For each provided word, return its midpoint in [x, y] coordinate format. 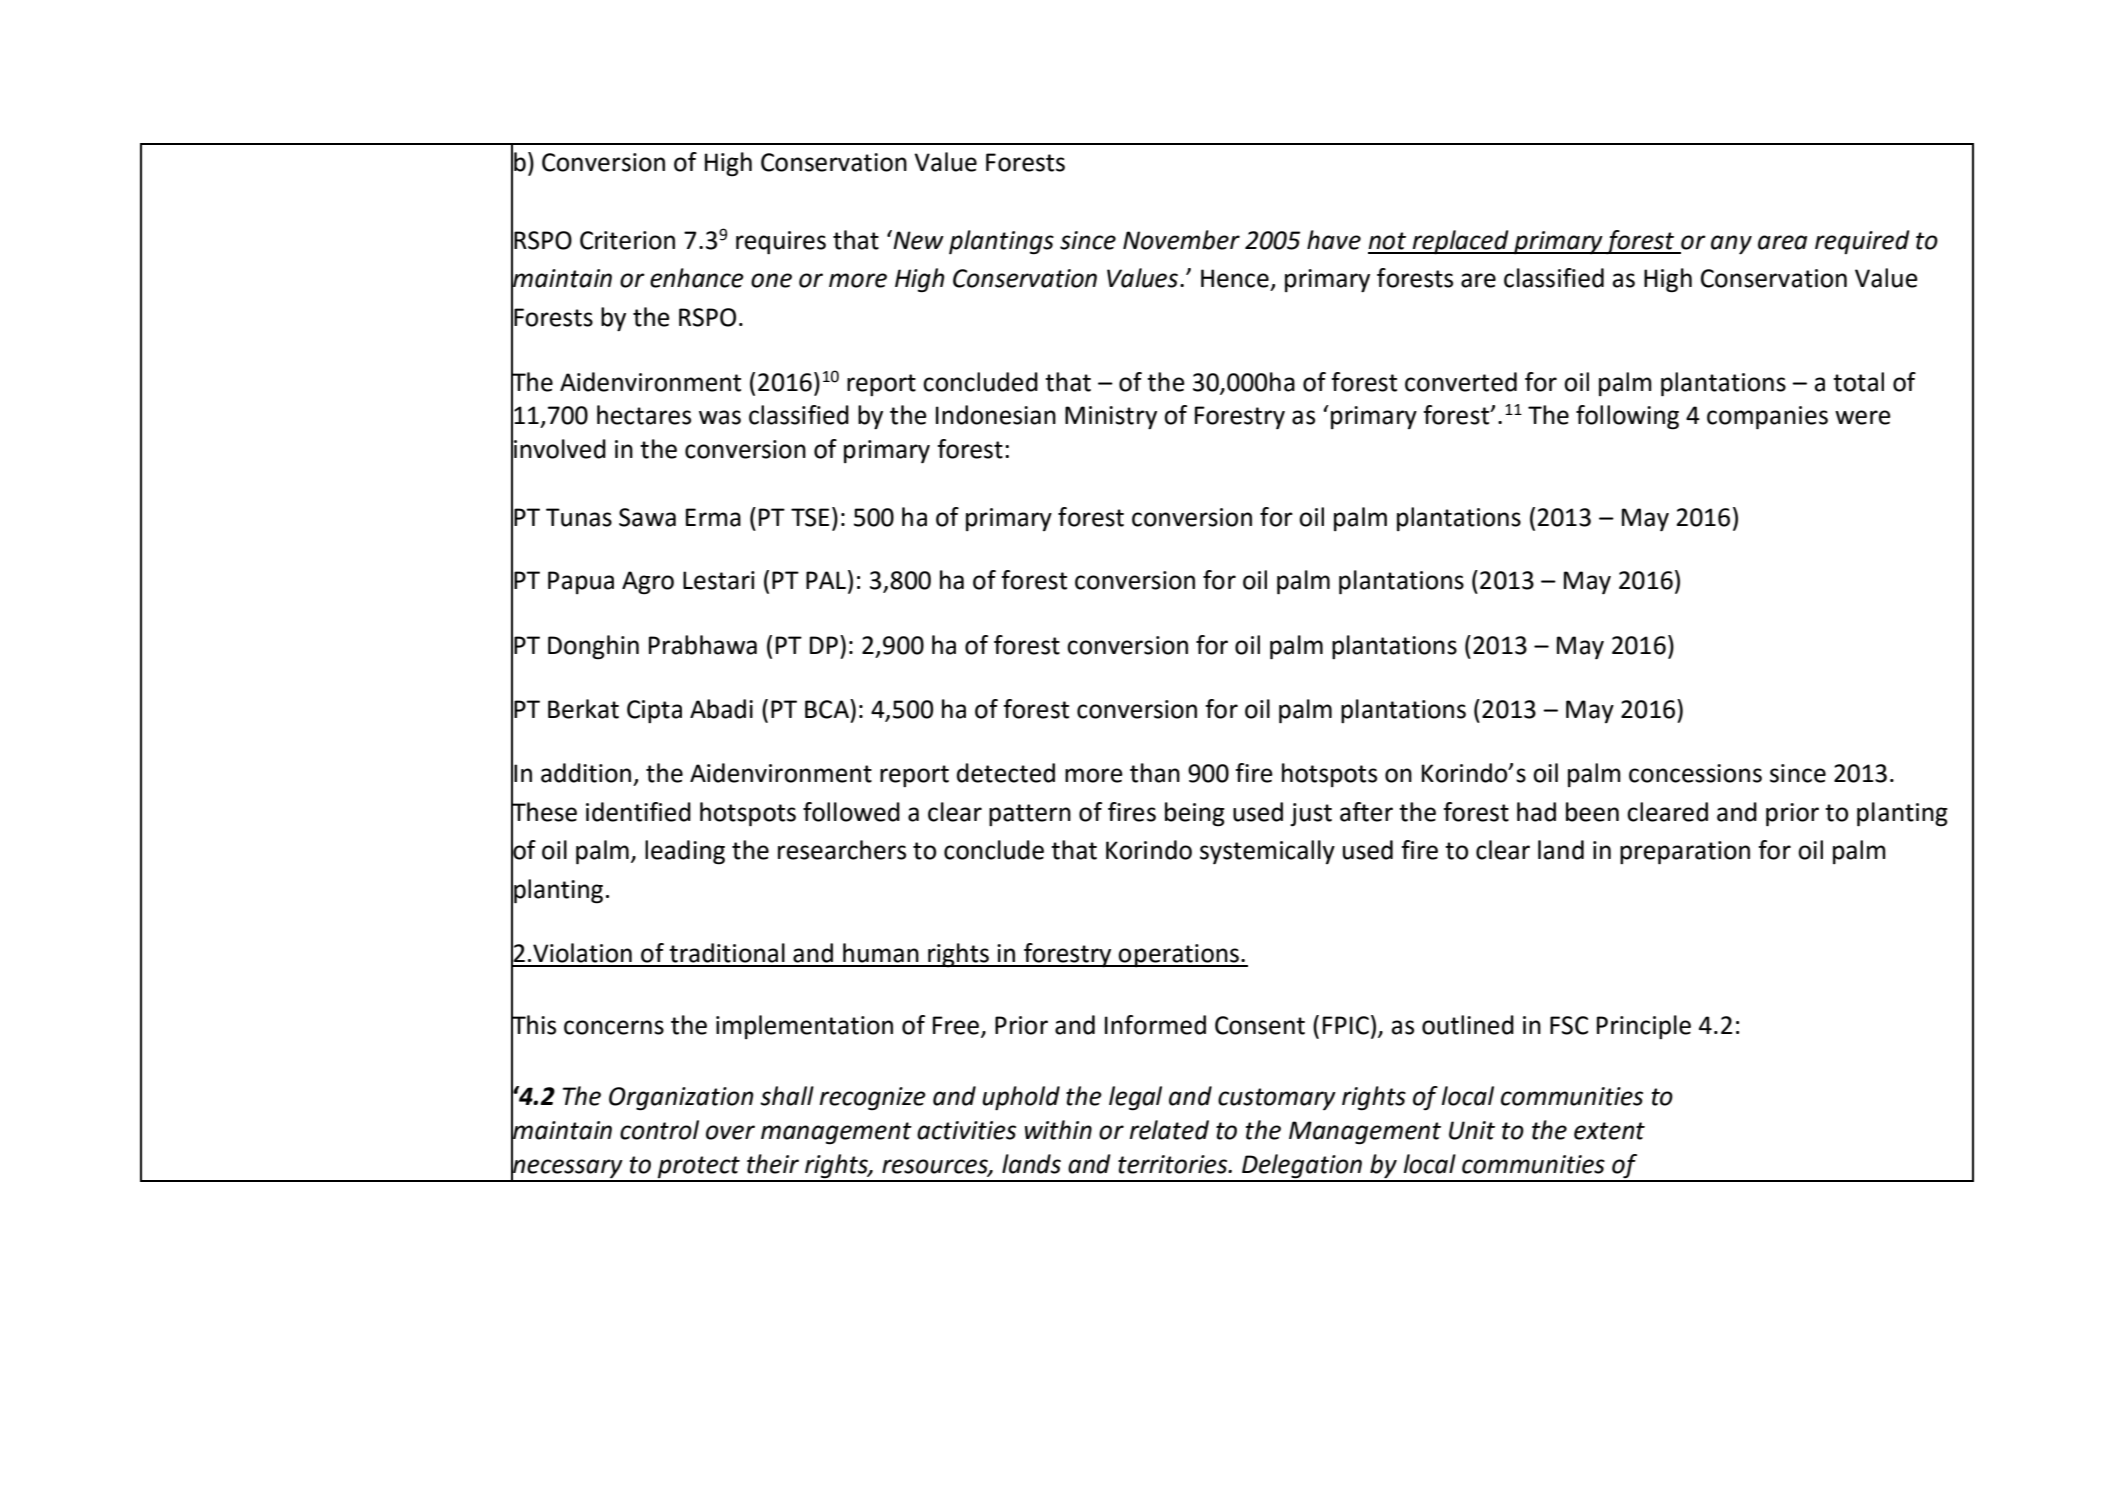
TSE [810, 517]
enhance [697, 278]
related [1169, 1130]
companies [1767, 418]
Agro [648, 583]
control [659, 1130]
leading [685, 852]
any [1731, 245]
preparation [1685, 853]
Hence [1235, 278]
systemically [1267, 852]
